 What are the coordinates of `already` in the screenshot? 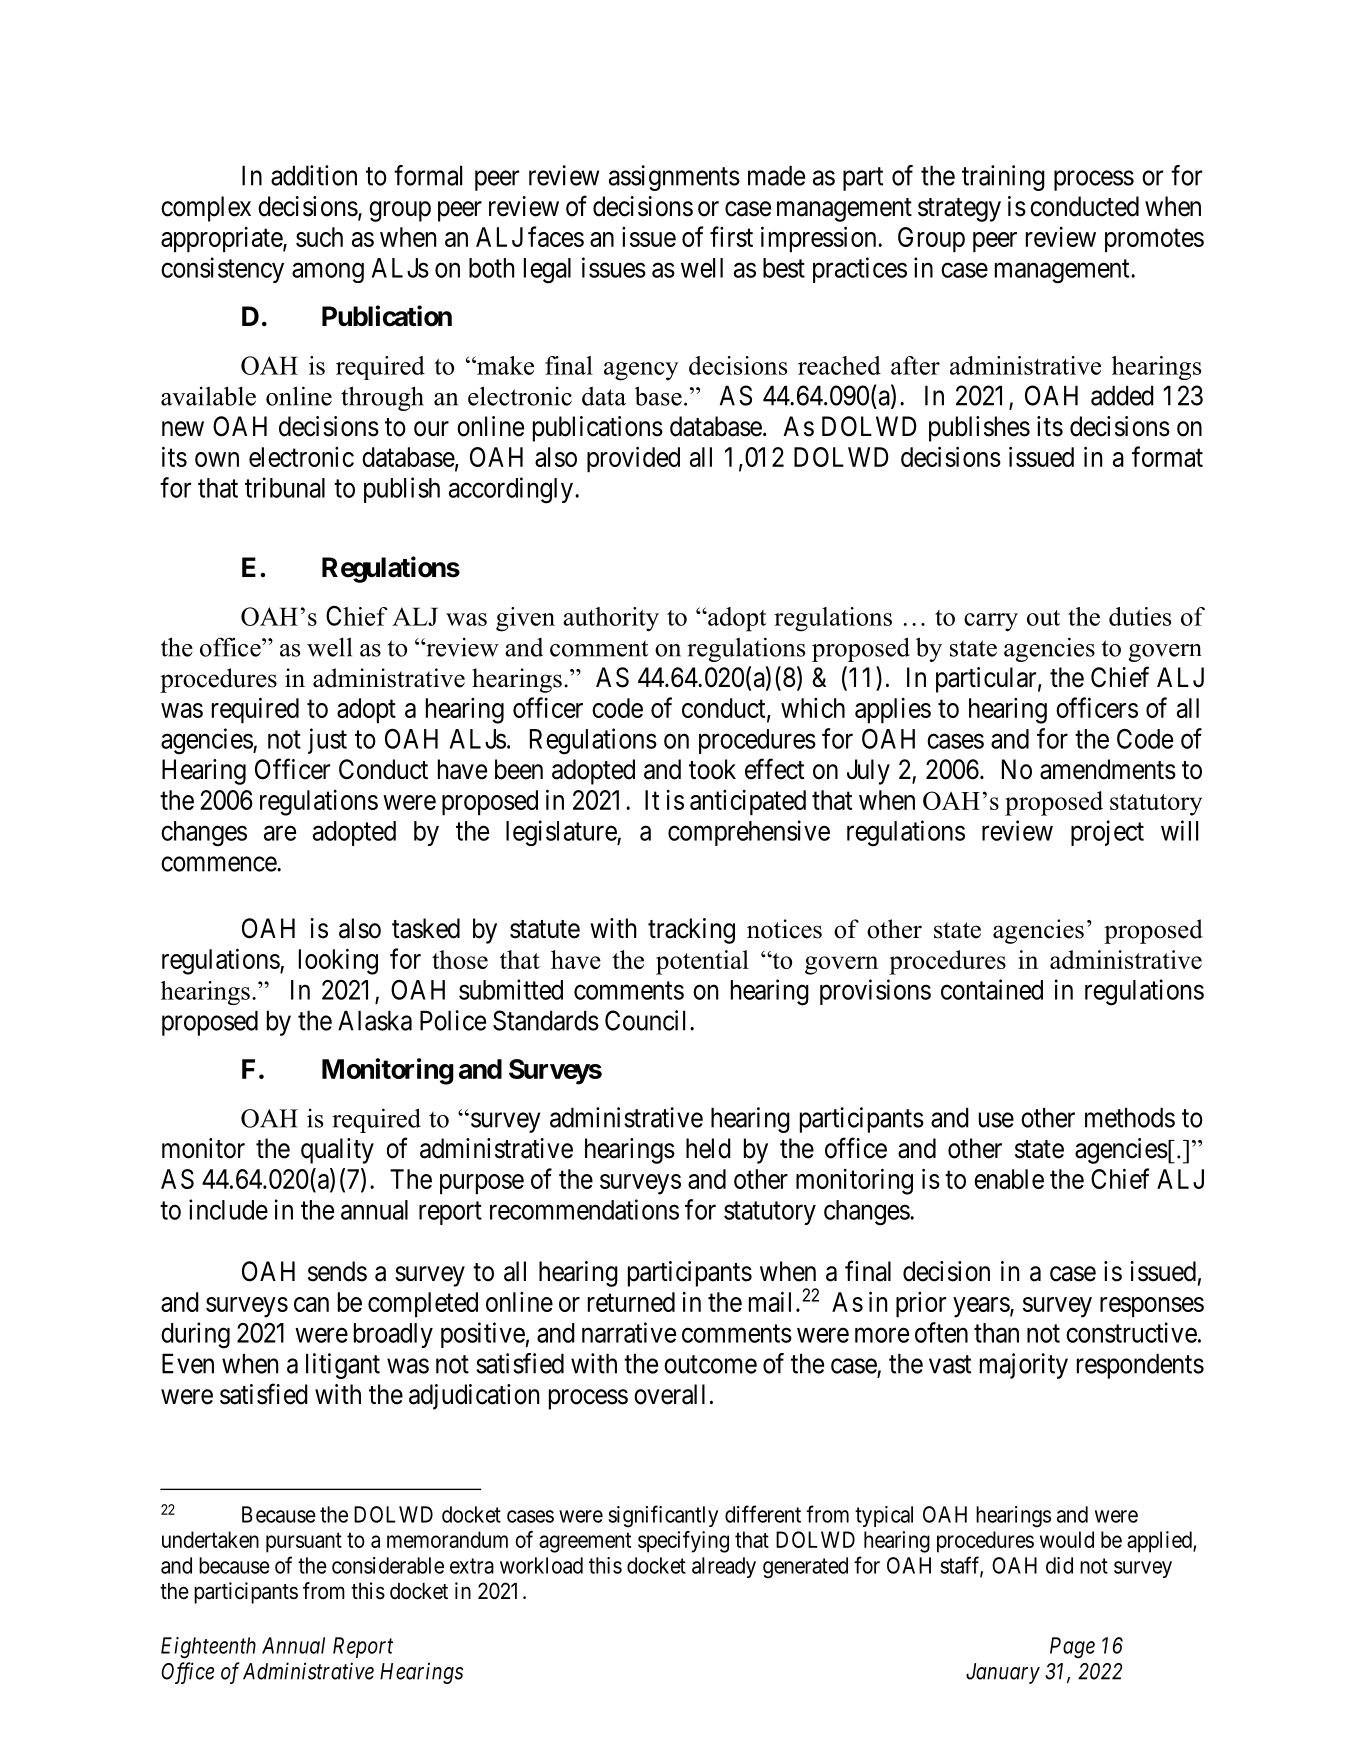 It's located at (724, 1567).
